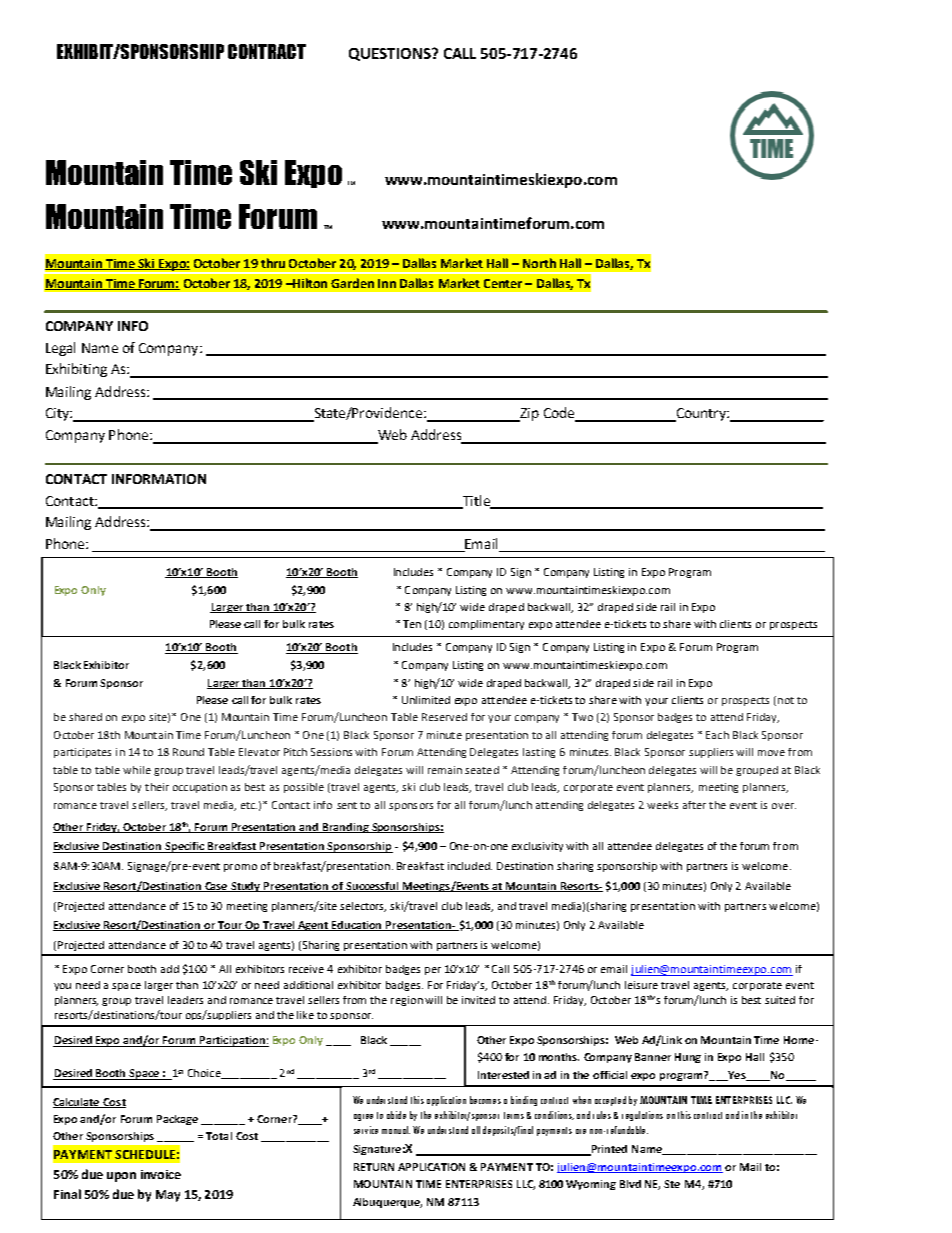 The image size is (952, 1233). Describe the element at coordinates (387, 283) in the image. I see `Inn` at that location.
